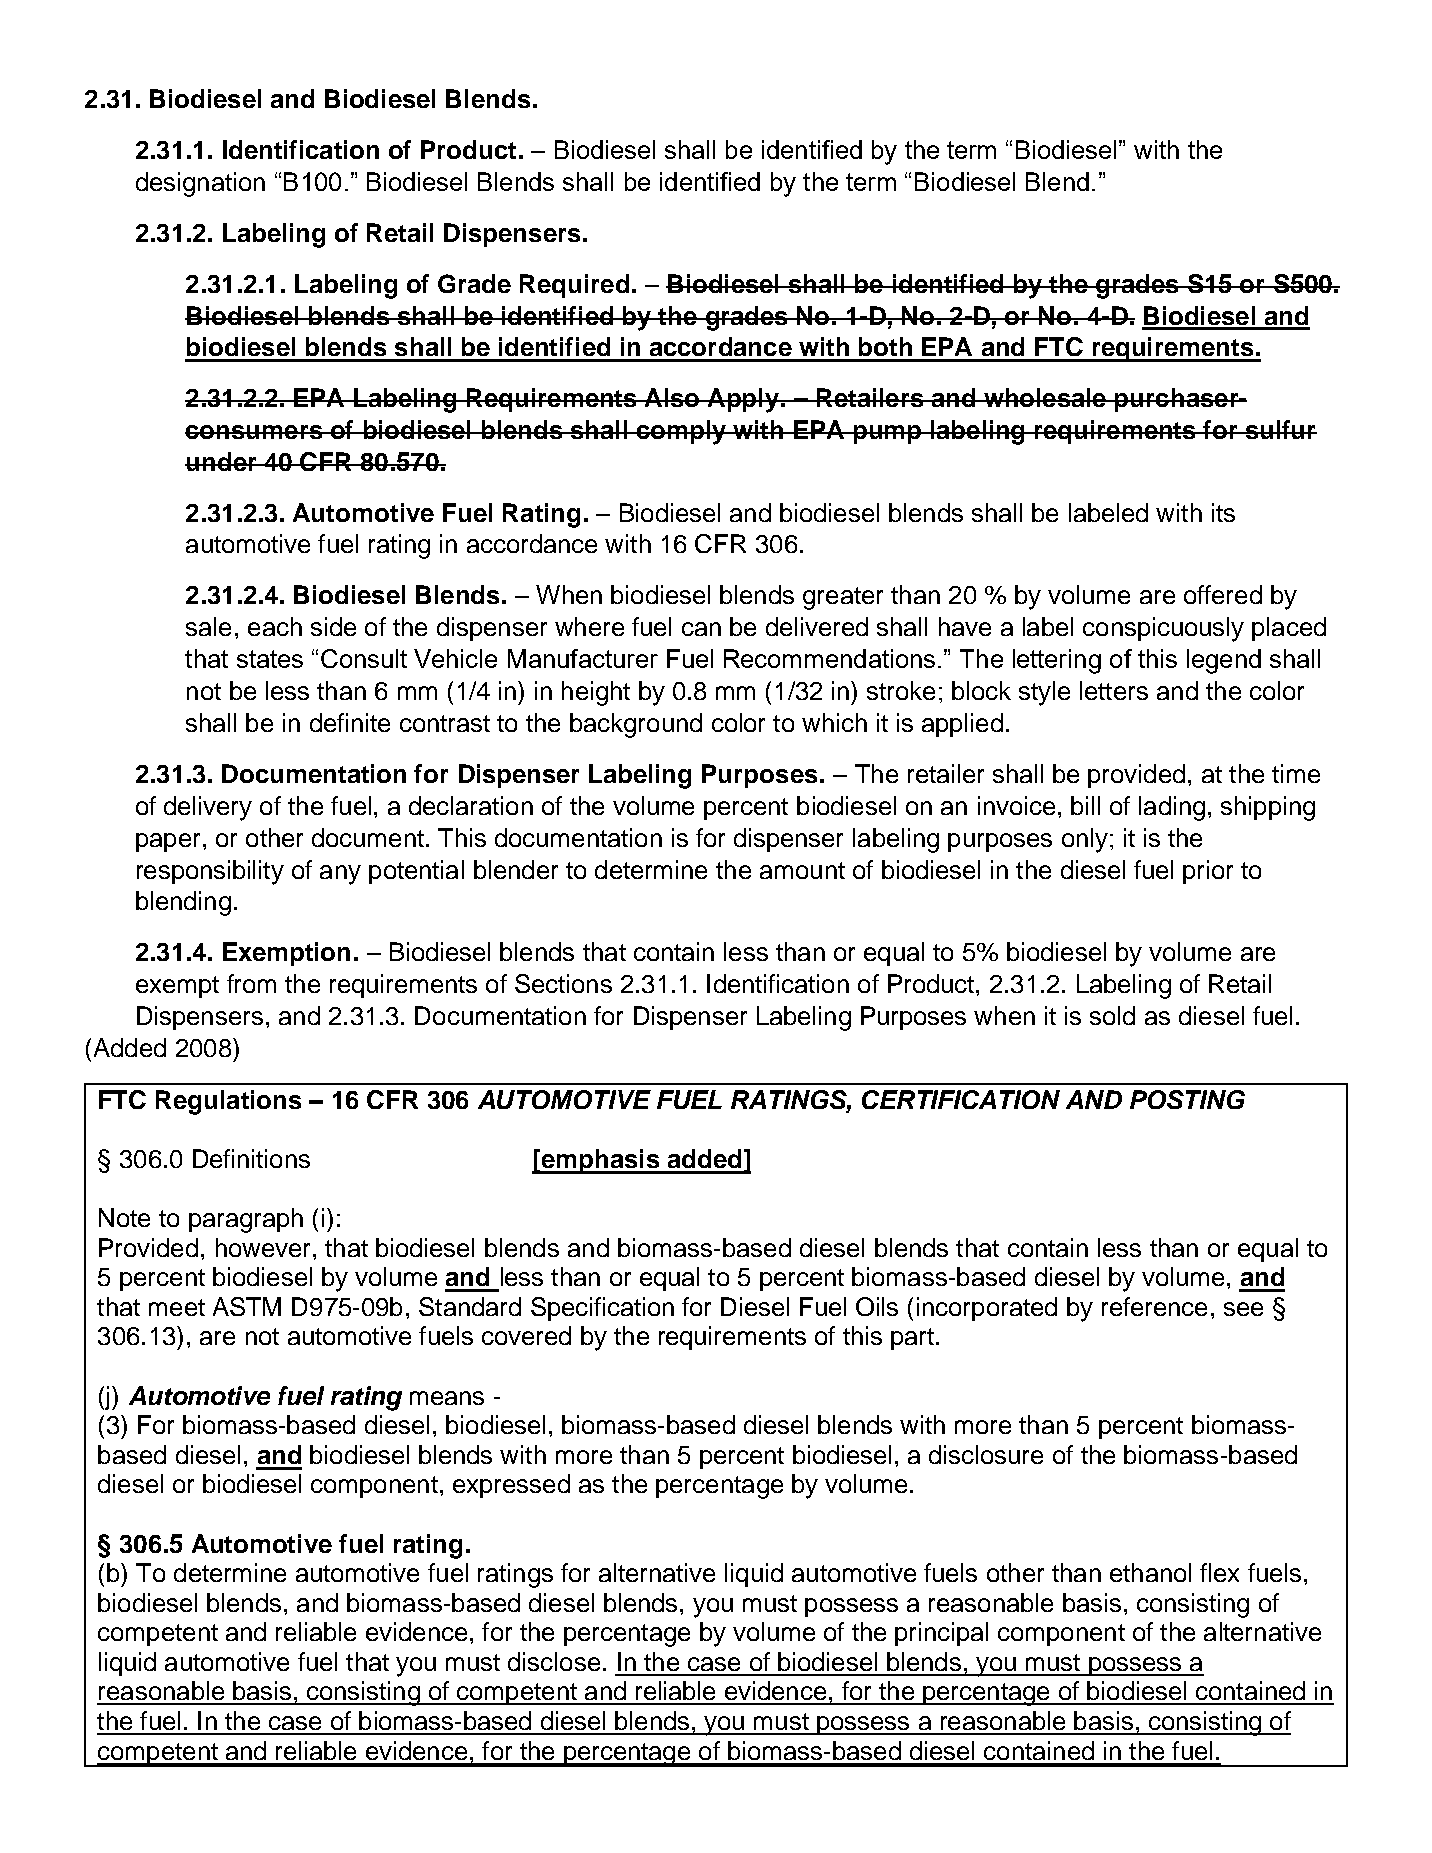 This image has width=1432, height=1853. Describe the element at coordinates (941, 1634) in the image. I see `principal` at that location.
